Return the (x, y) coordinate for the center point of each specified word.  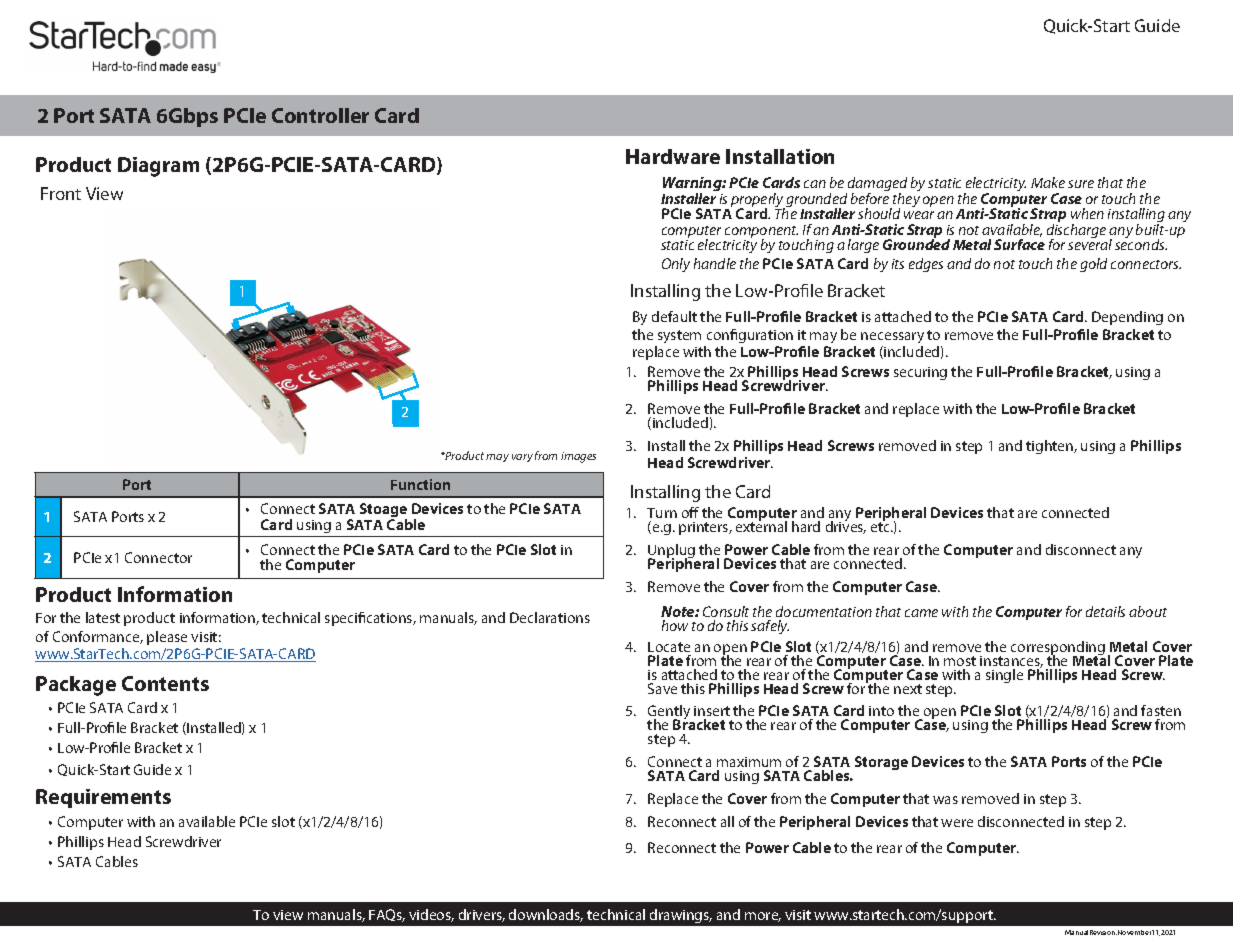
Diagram (158, 167)
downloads (546, 915)
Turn (662, 513)
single (1004, 676)
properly (758, 201)
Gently (670, 714)
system (679, 336)
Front (61, 193)
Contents (165, 683)
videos (431, 915)
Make (1048, 182)
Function (420, 484)
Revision (1103, 932)
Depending (1127, 318)
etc (881, 527)
